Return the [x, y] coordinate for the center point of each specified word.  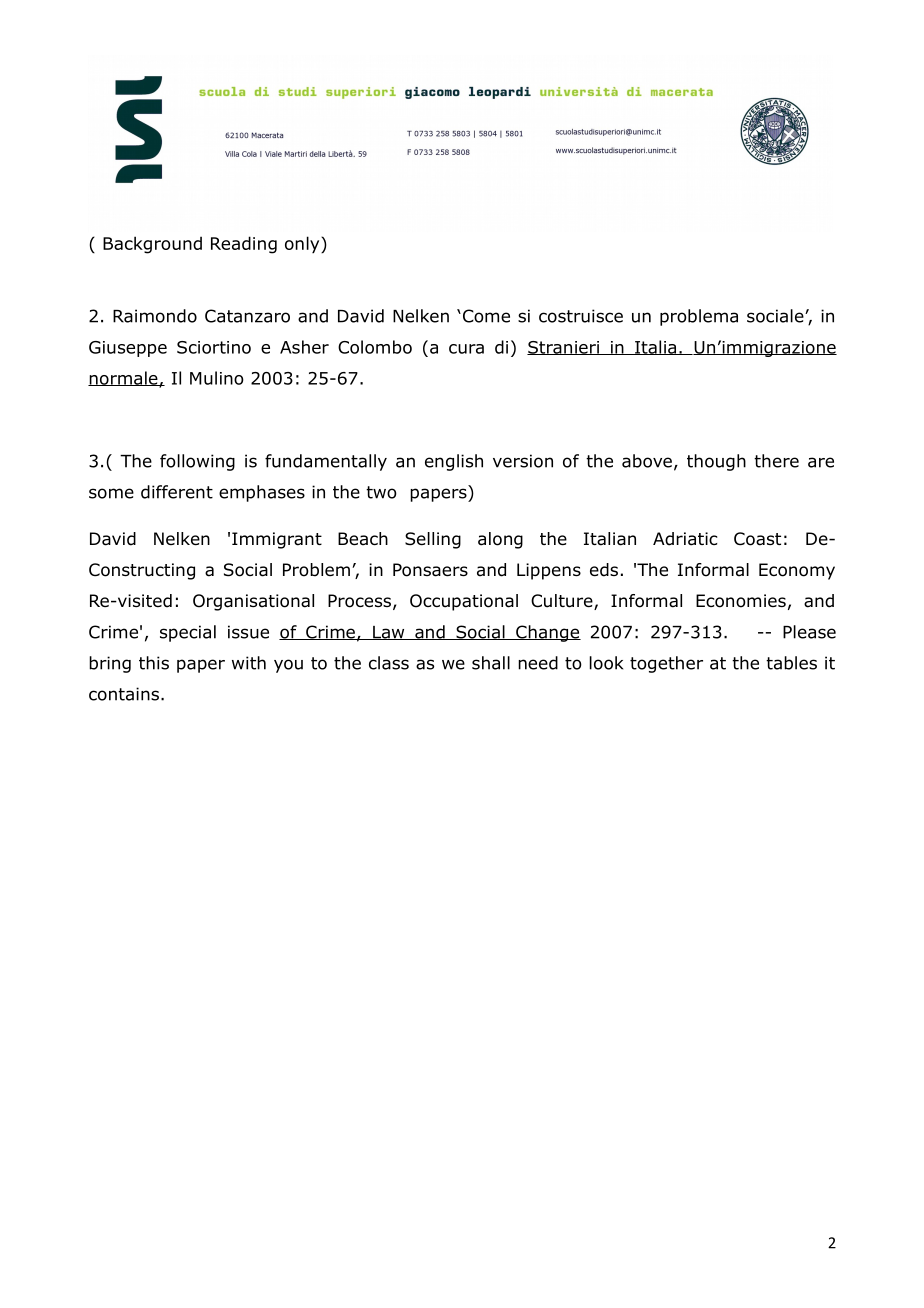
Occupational [464, 602]
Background [152, 245]
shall [491, 663]
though [716, 462]
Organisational [253, 602]
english [454, 462]
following [197, 462]
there [776, 461]
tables [791, 663]
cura [466, 349]
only [303, 244]
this [154, 663]
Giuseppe [128, 349]
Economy [797, 571]
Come [485, 316]
